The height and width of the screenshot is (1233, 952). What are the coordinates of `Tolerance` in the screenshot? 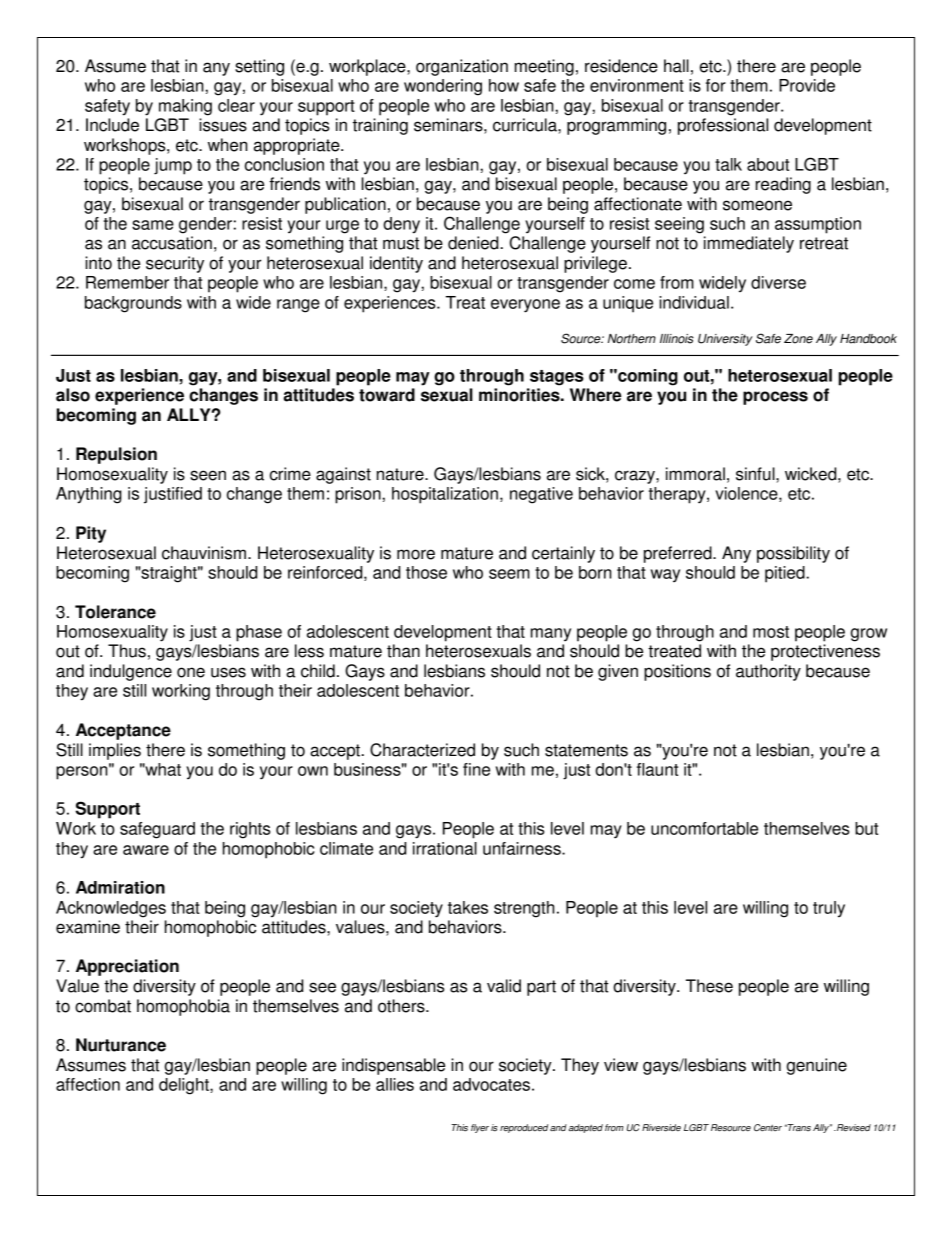 It's located at (115, 612).
